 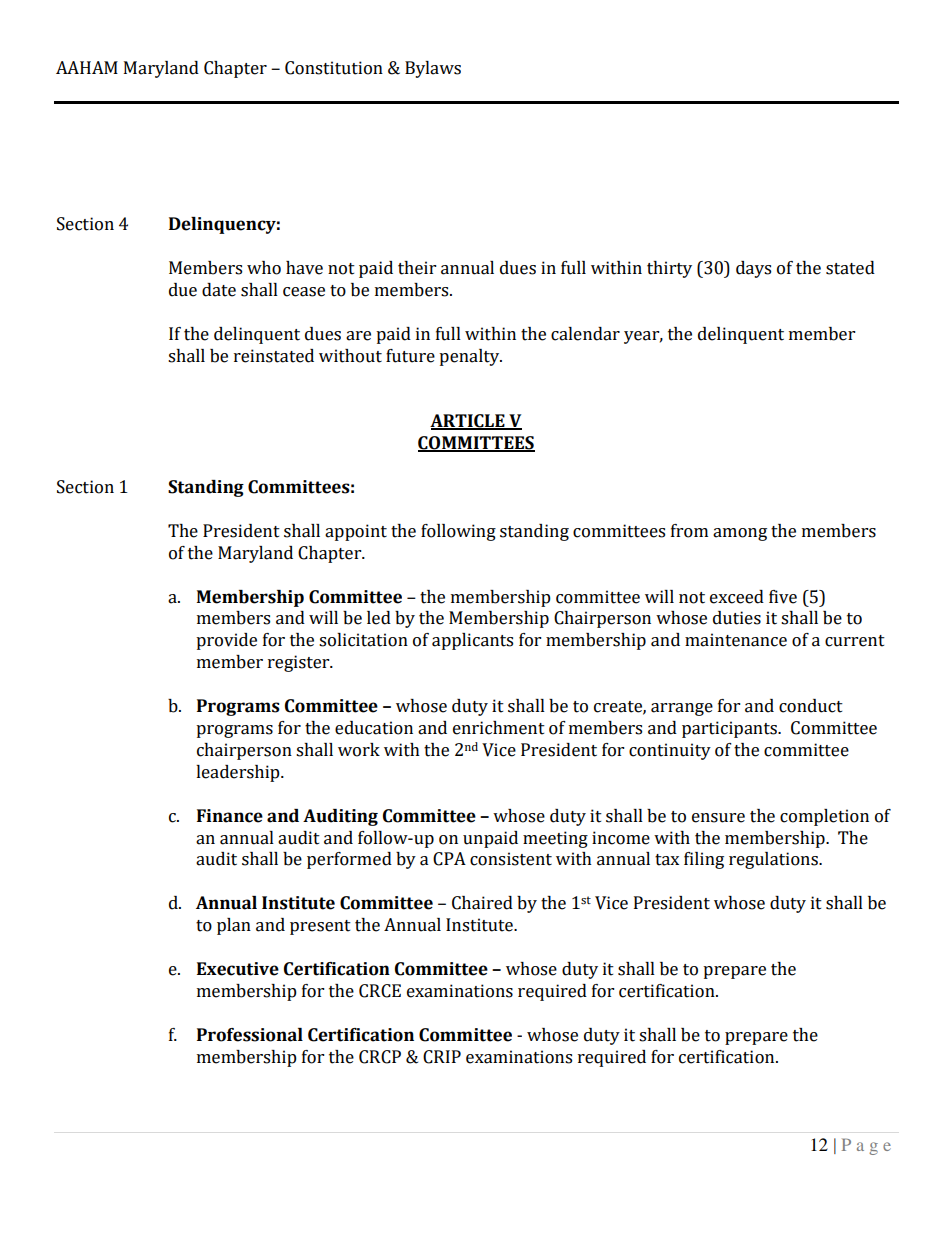 I want to click on Professional, so click(x=250, y=1035).
